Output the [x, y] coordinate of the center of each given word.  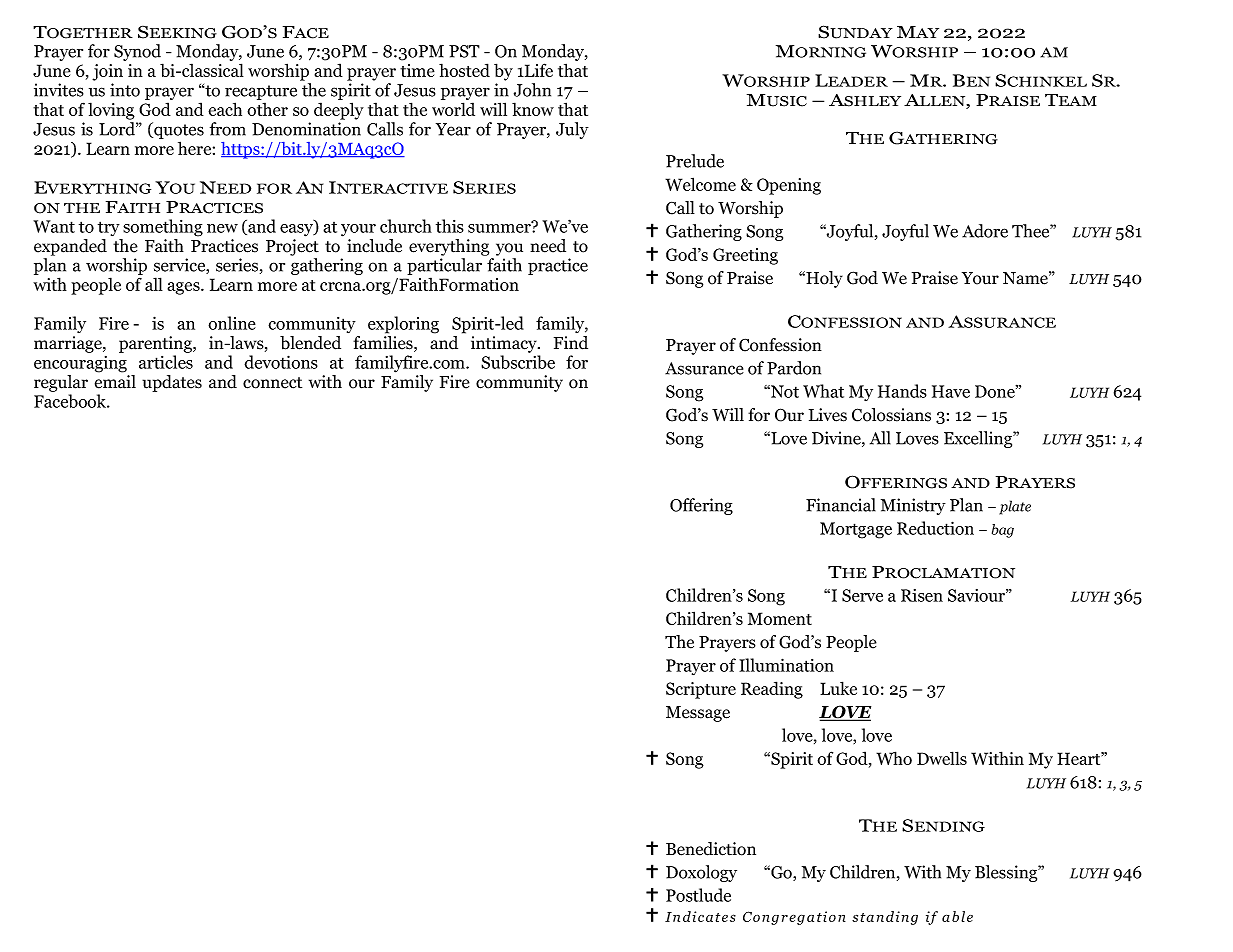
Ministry [913, 506]
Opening [789, 186]
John [532, 90]
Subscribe [518, 362]
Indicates [700, 916]
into [125, 90]
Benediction [711, 849]
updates [172, 383]
